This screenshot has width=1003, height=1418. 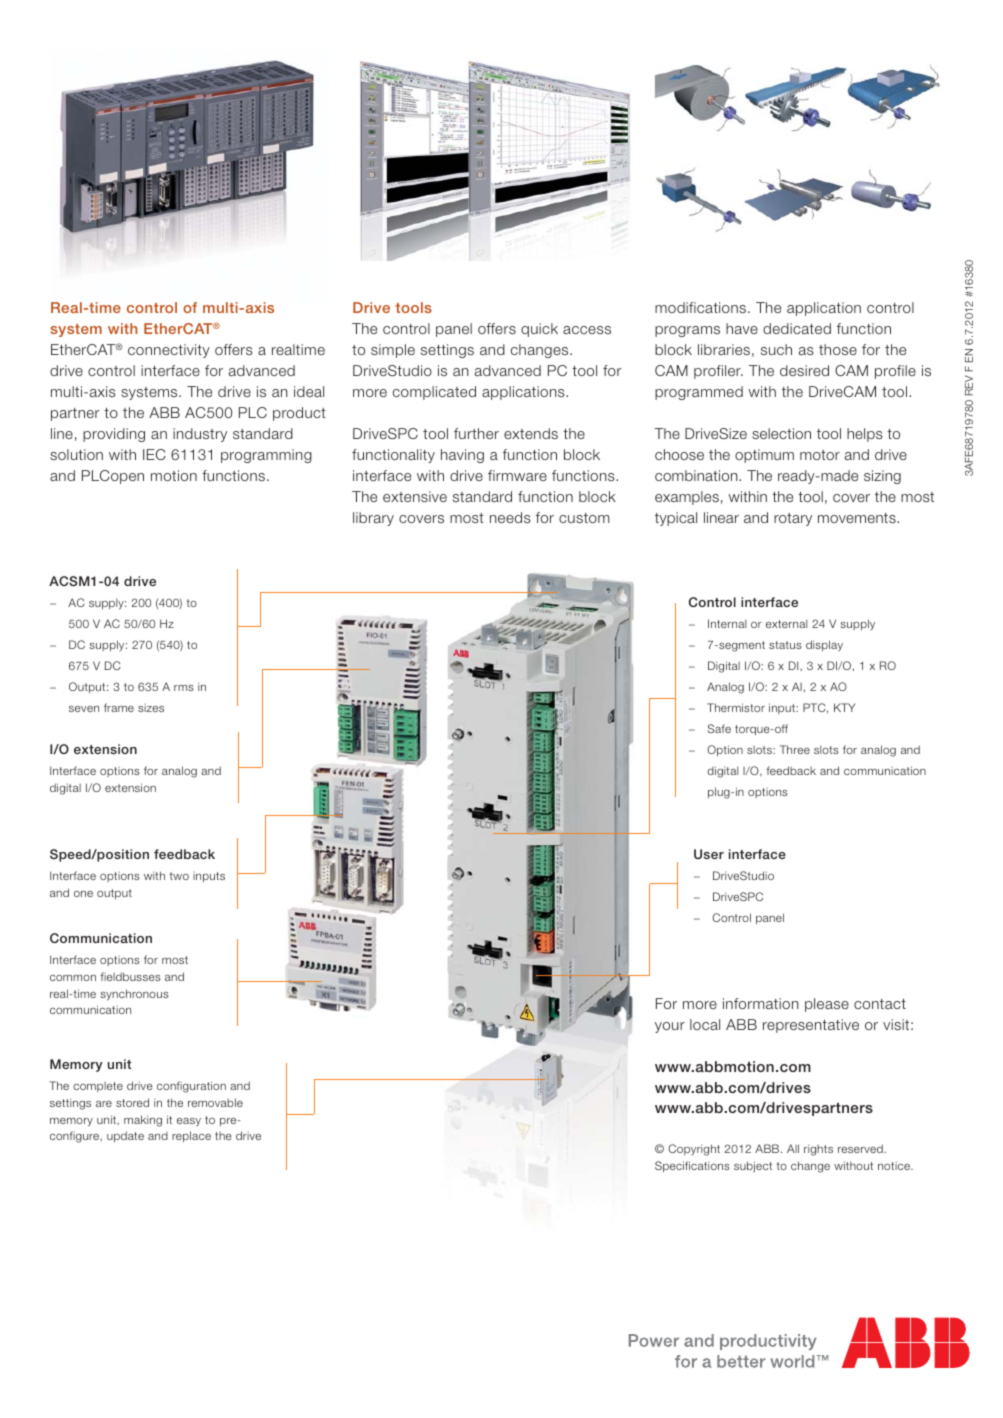 I want to click on please, so click(x=827, y=1005).
